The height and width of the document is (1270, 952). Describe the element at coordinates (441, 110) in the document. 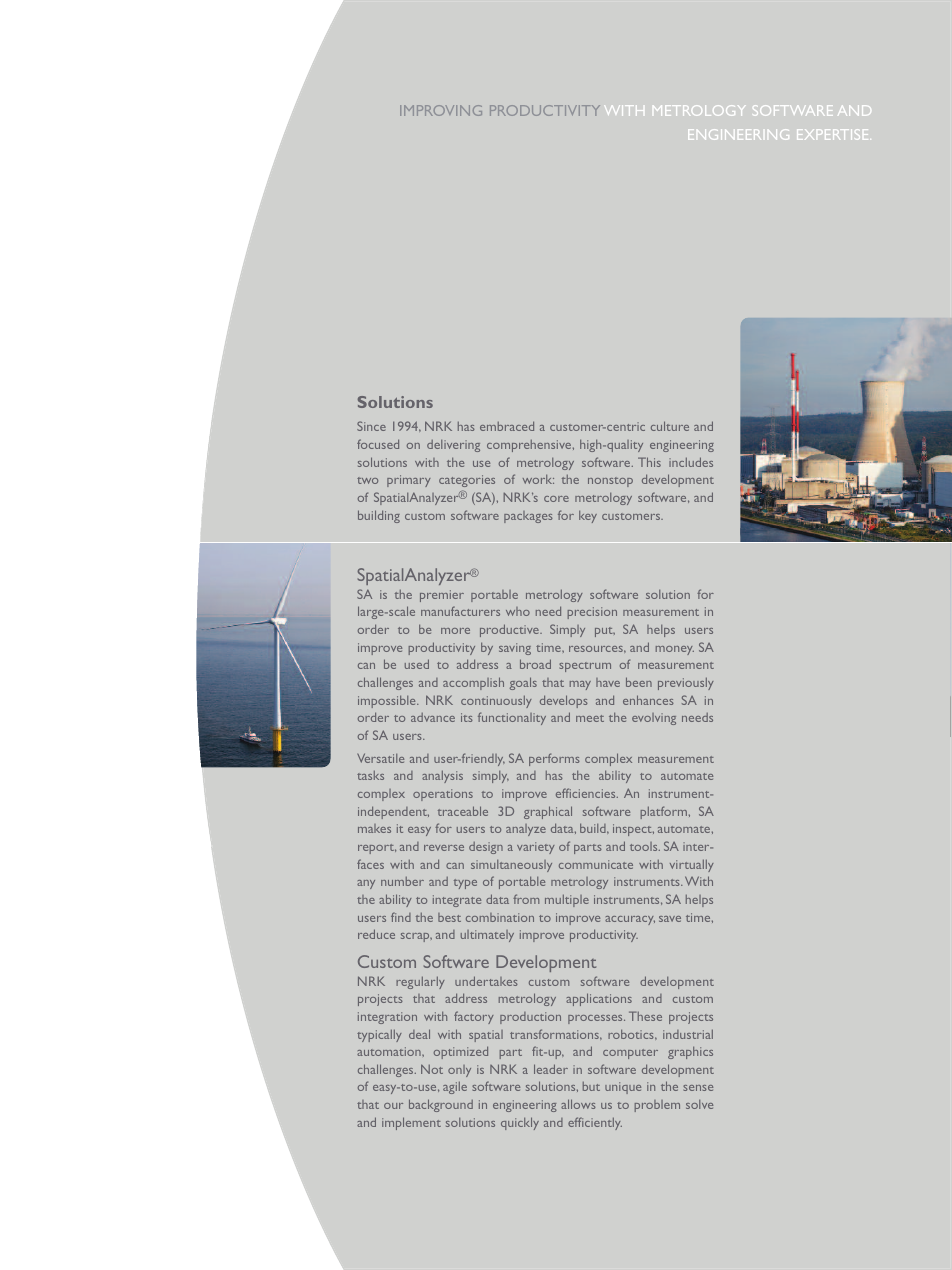

I see `IMPROVING` at that location.
